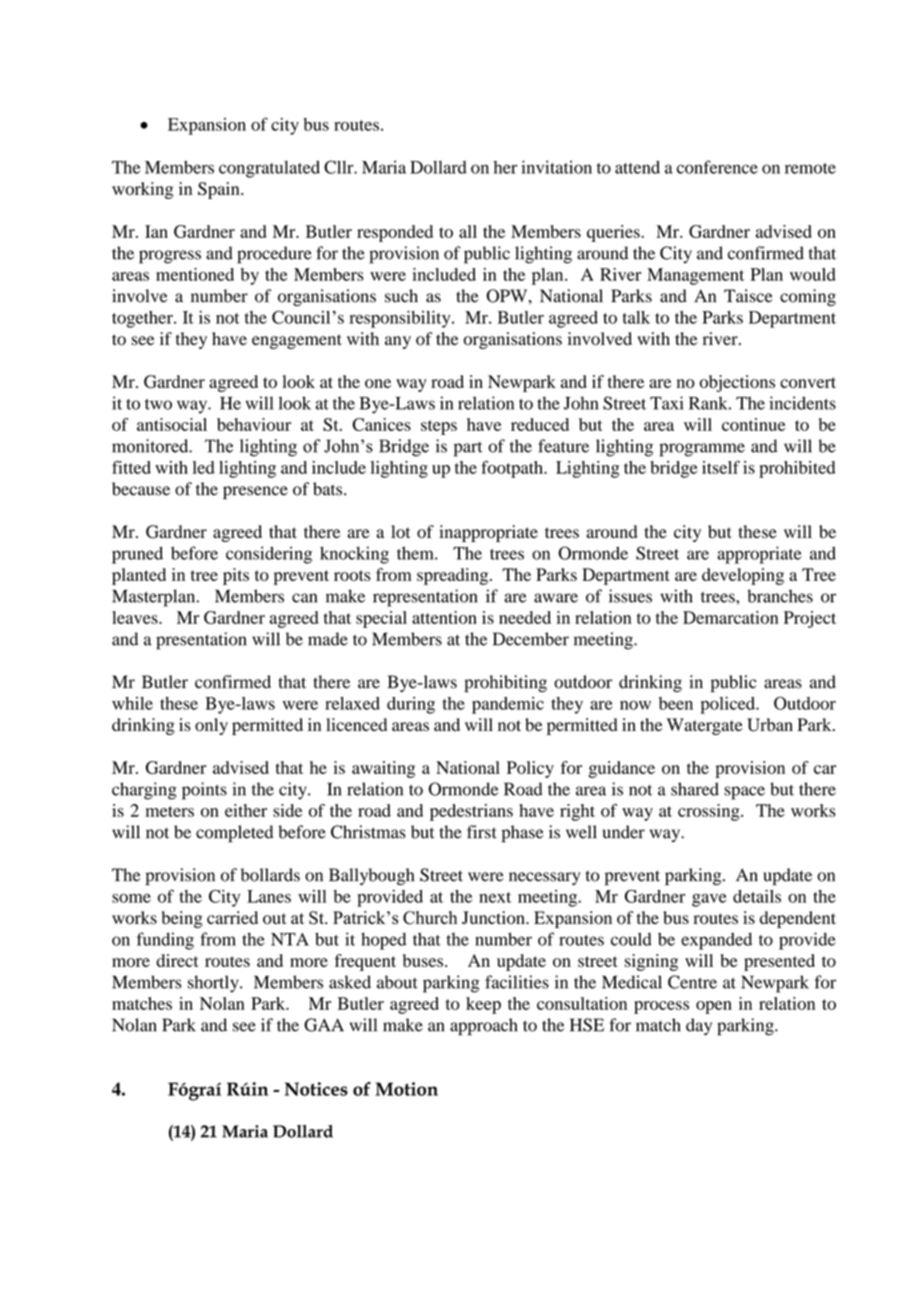 The image size is (924, 1308). I want to click on Notices, so click(316, 1089).
